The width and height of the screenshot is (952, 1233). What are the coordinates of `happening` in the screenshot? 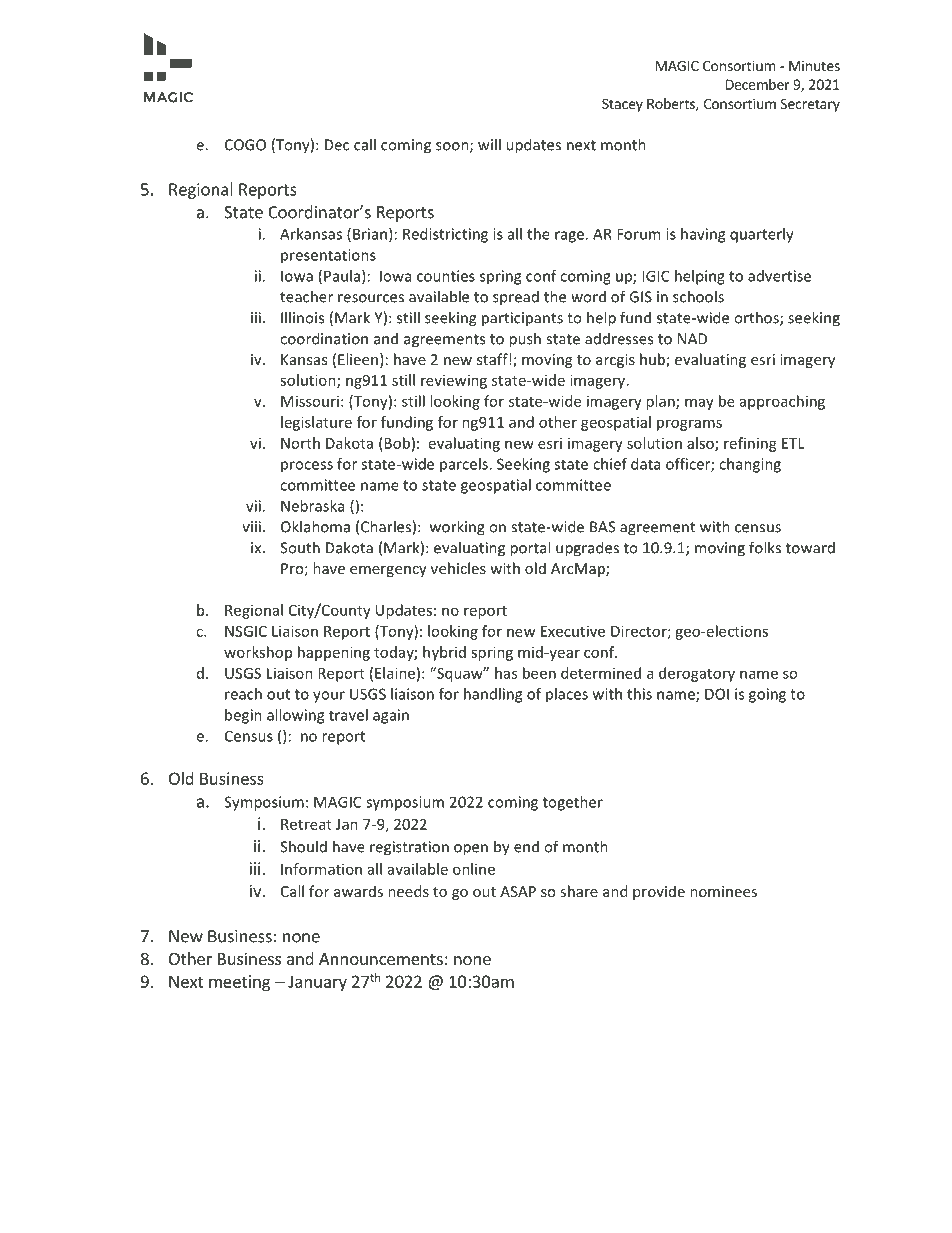 It's located at (334, 653).
